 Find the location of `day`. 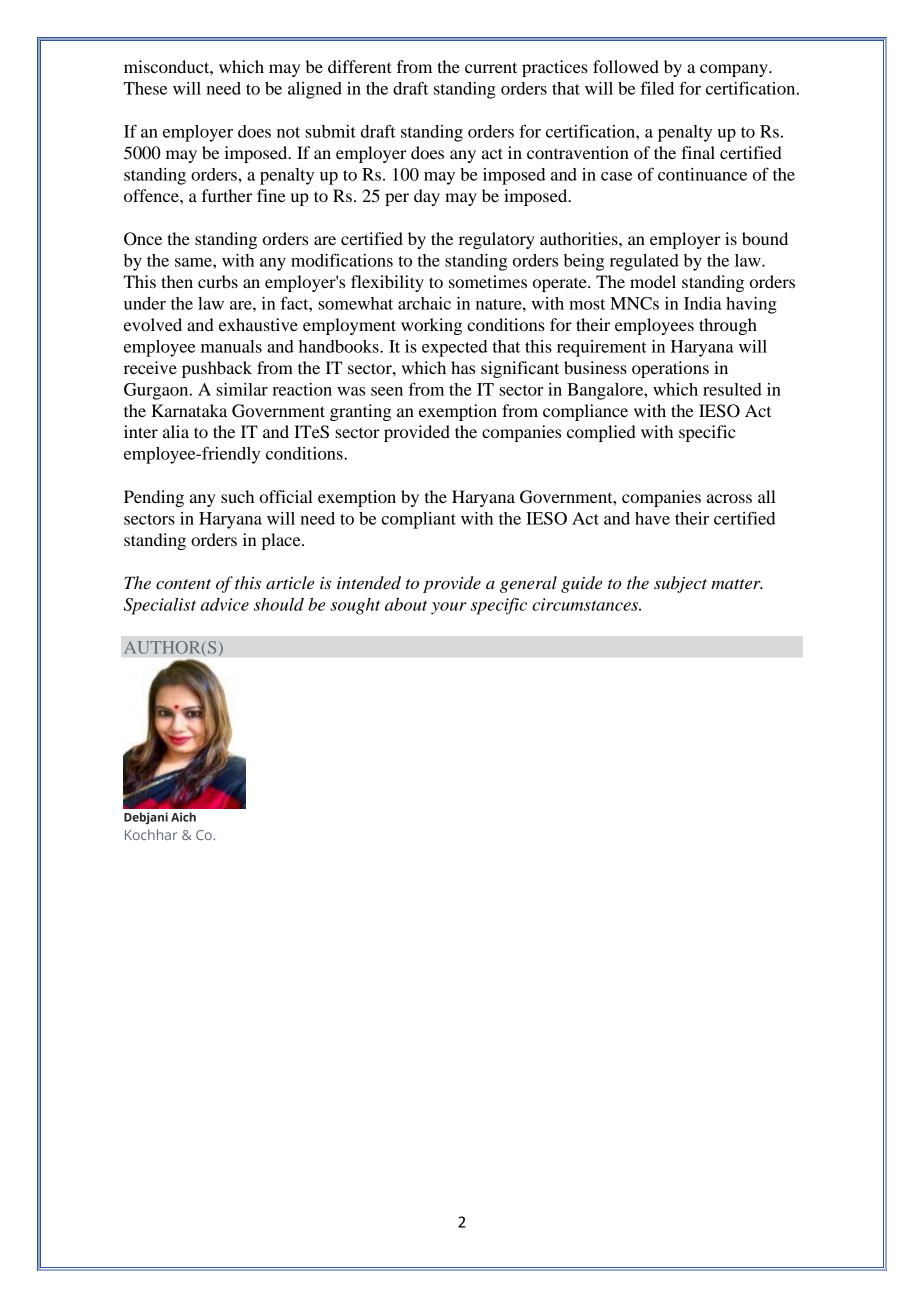

day is located at coordinates (427, 197).
